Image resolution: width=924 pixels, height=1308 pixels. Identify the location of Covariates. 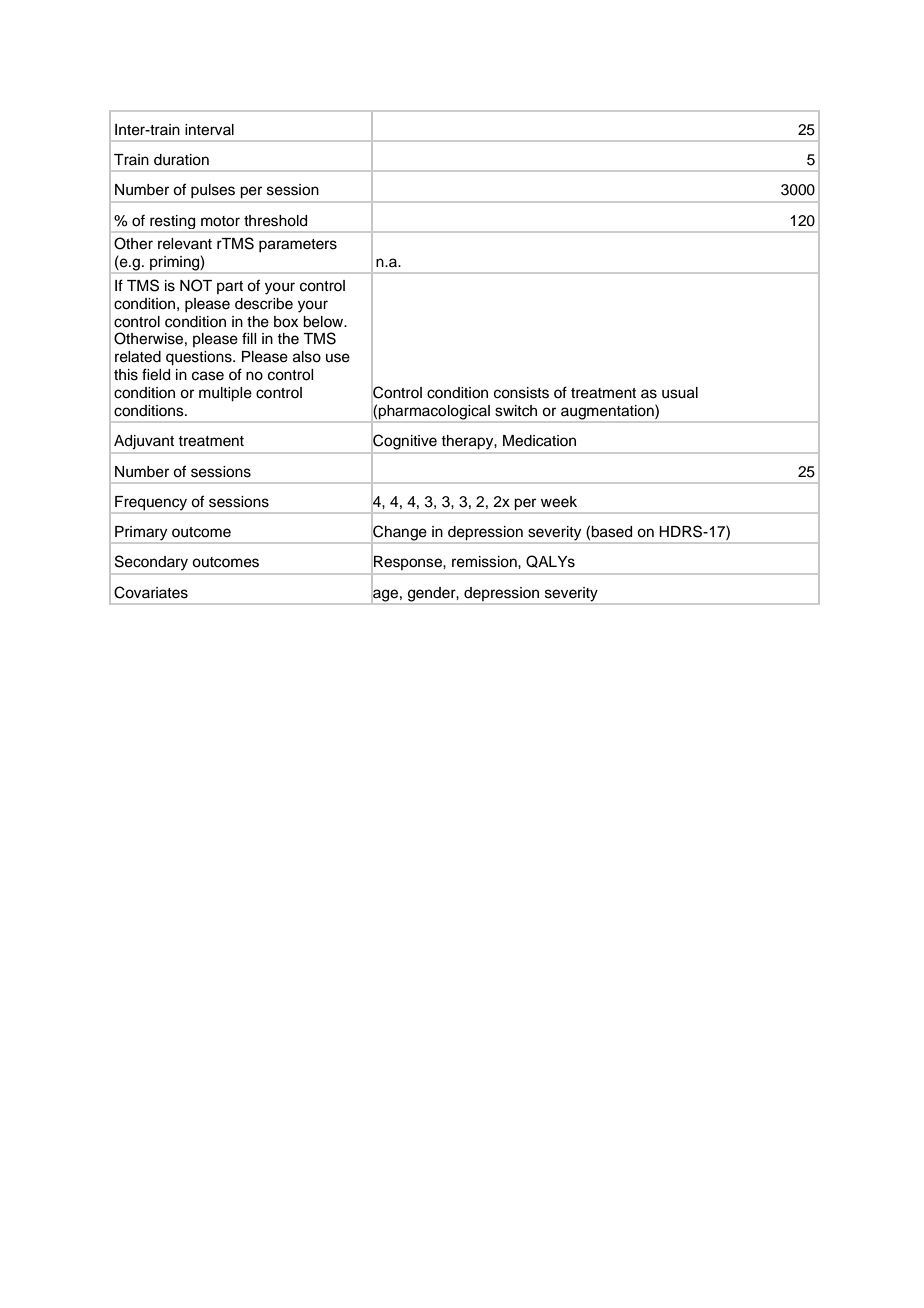
(151, 592).
